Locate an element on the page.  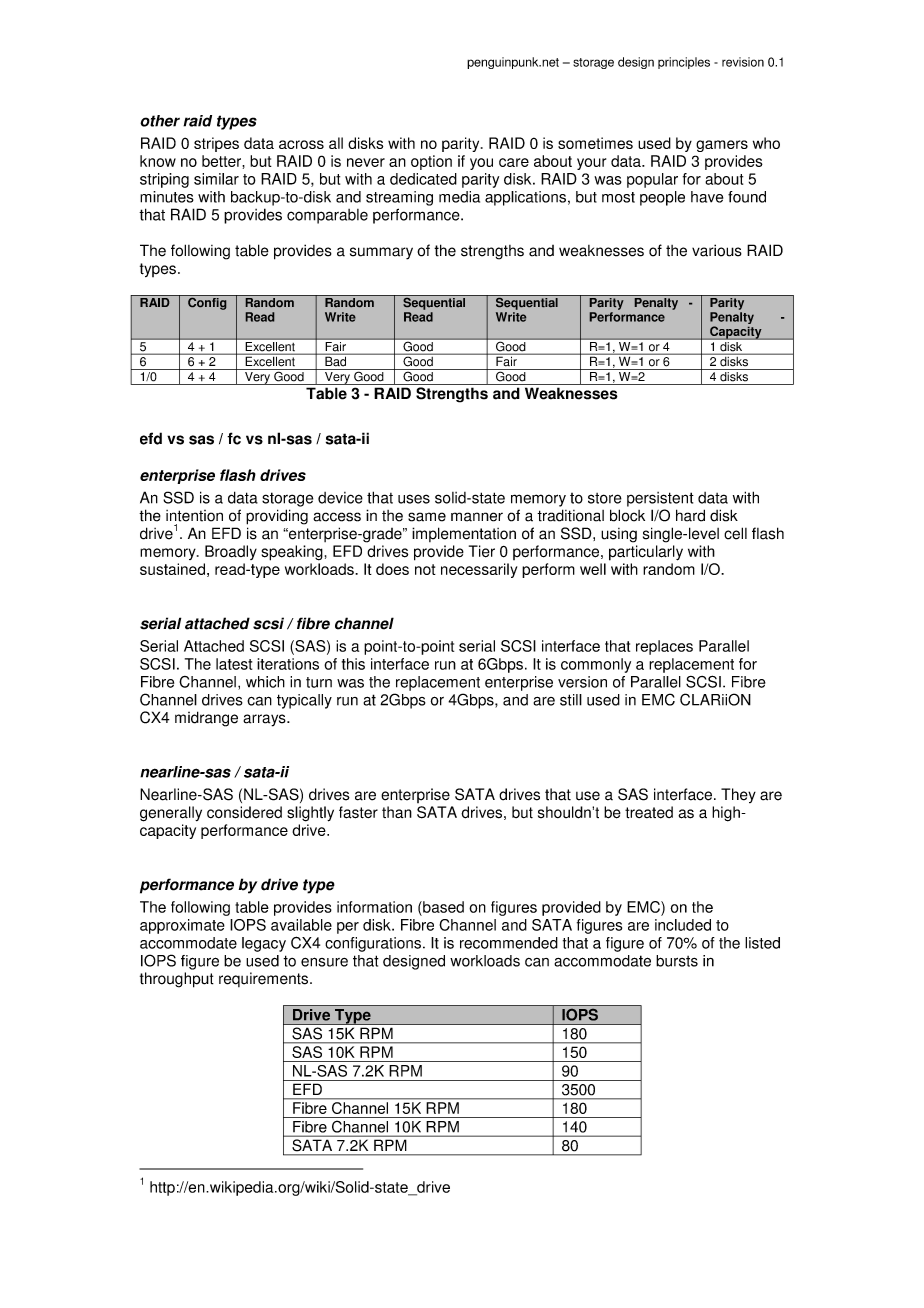
hard is located at coordinates (690, 515).
